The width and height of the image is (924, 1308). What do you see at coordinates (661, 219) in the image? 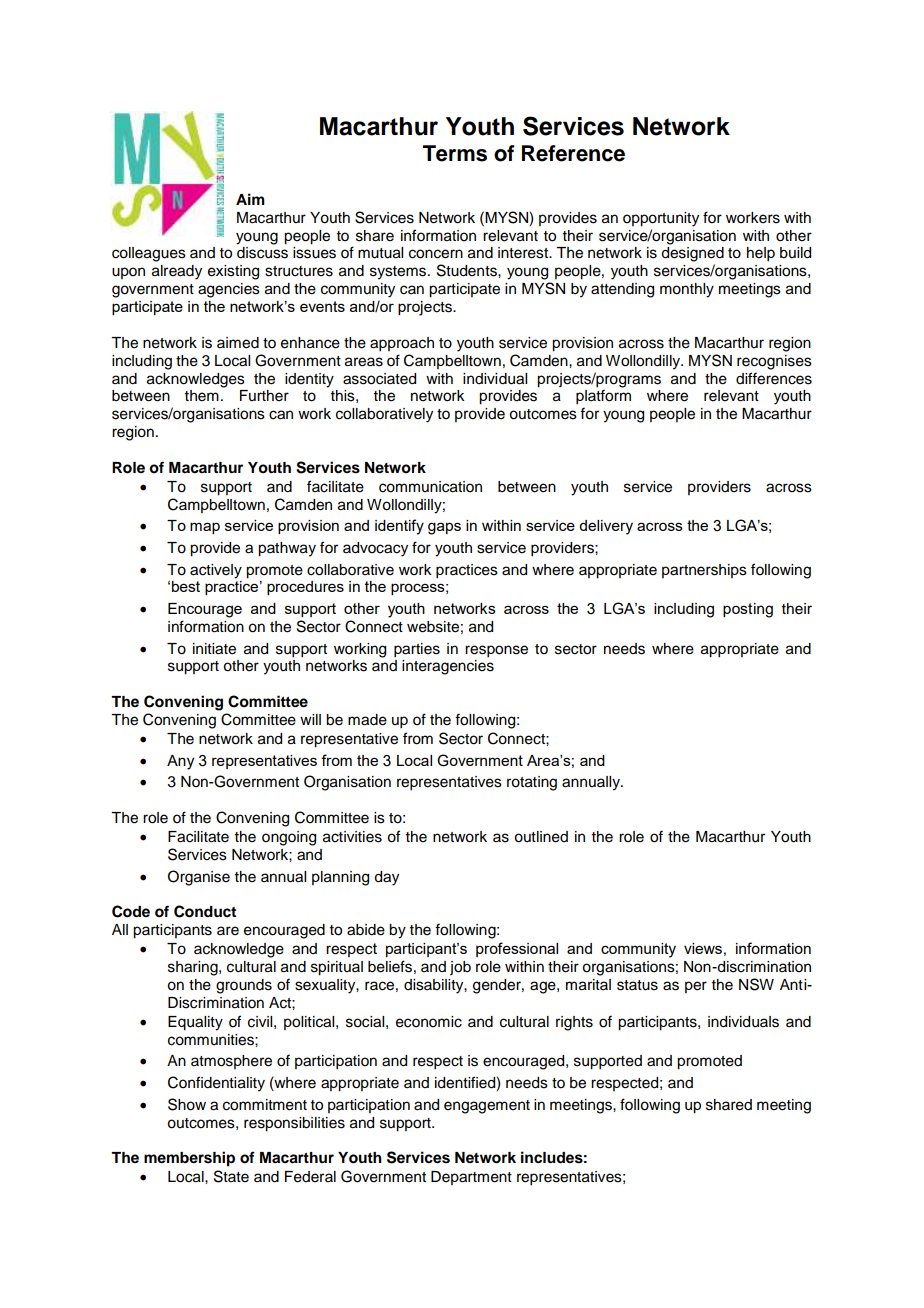
I see `opportunity` at bounding box center [661, 219].
